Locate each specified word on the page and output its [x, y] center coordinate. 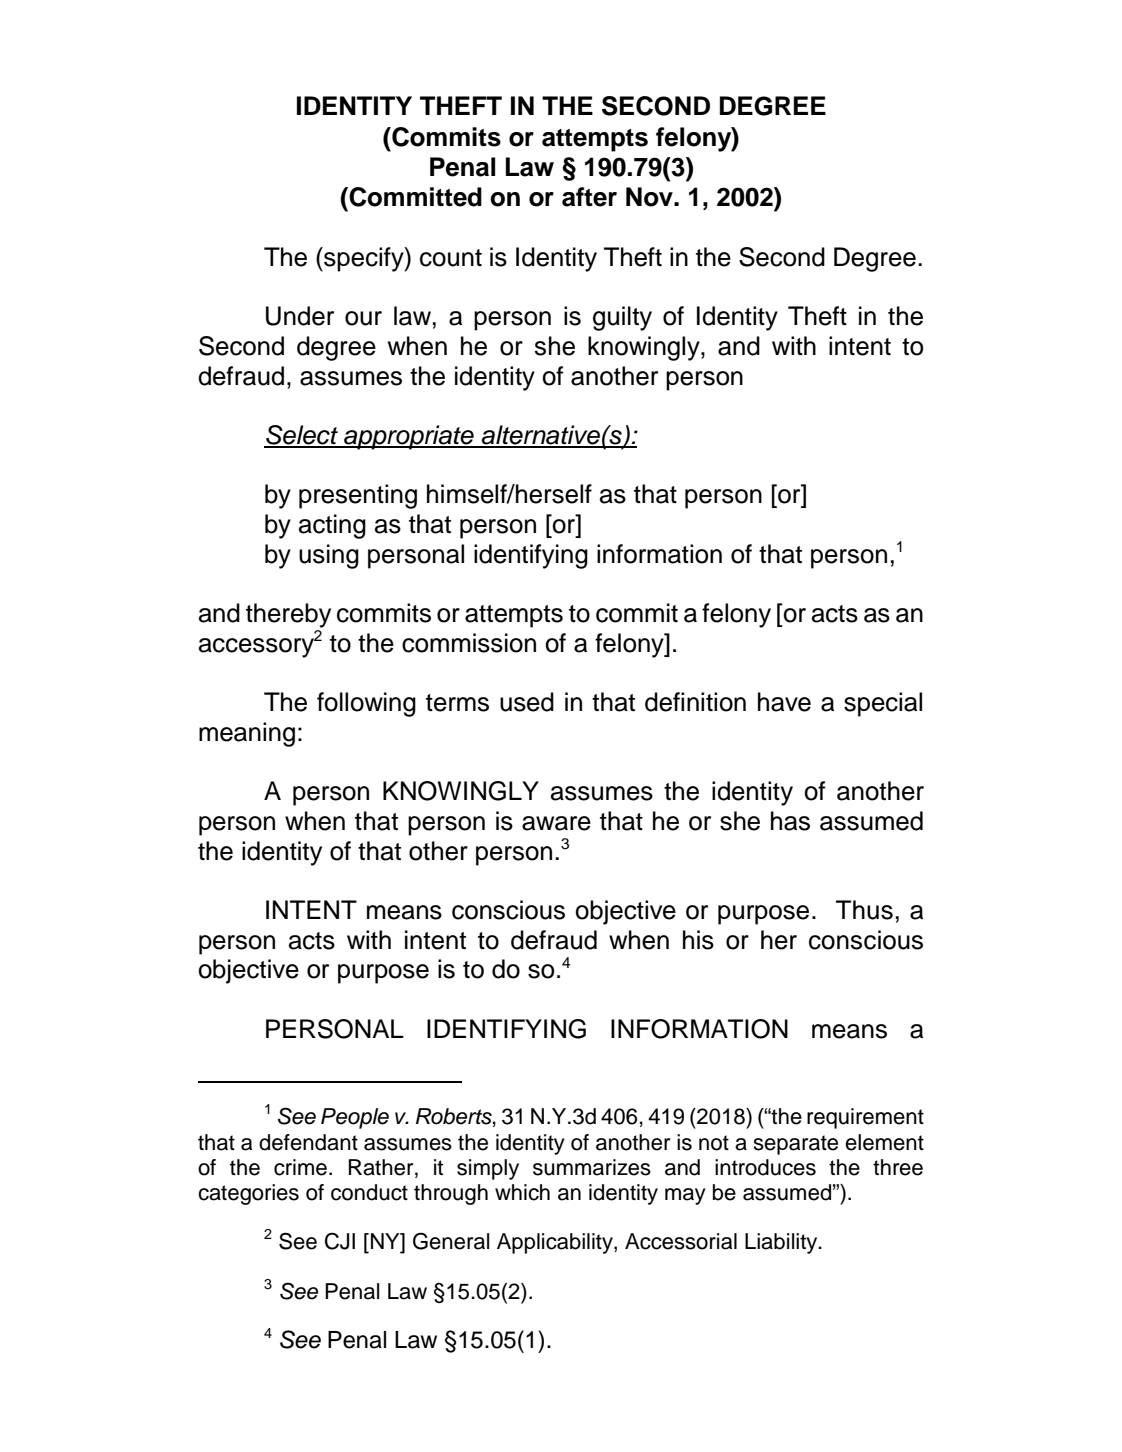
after [589, 197]
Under [300, 316]
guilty [622, 318]
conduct [369, 1192]
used [527, 702]
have [784, 702]
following [366, 704]
